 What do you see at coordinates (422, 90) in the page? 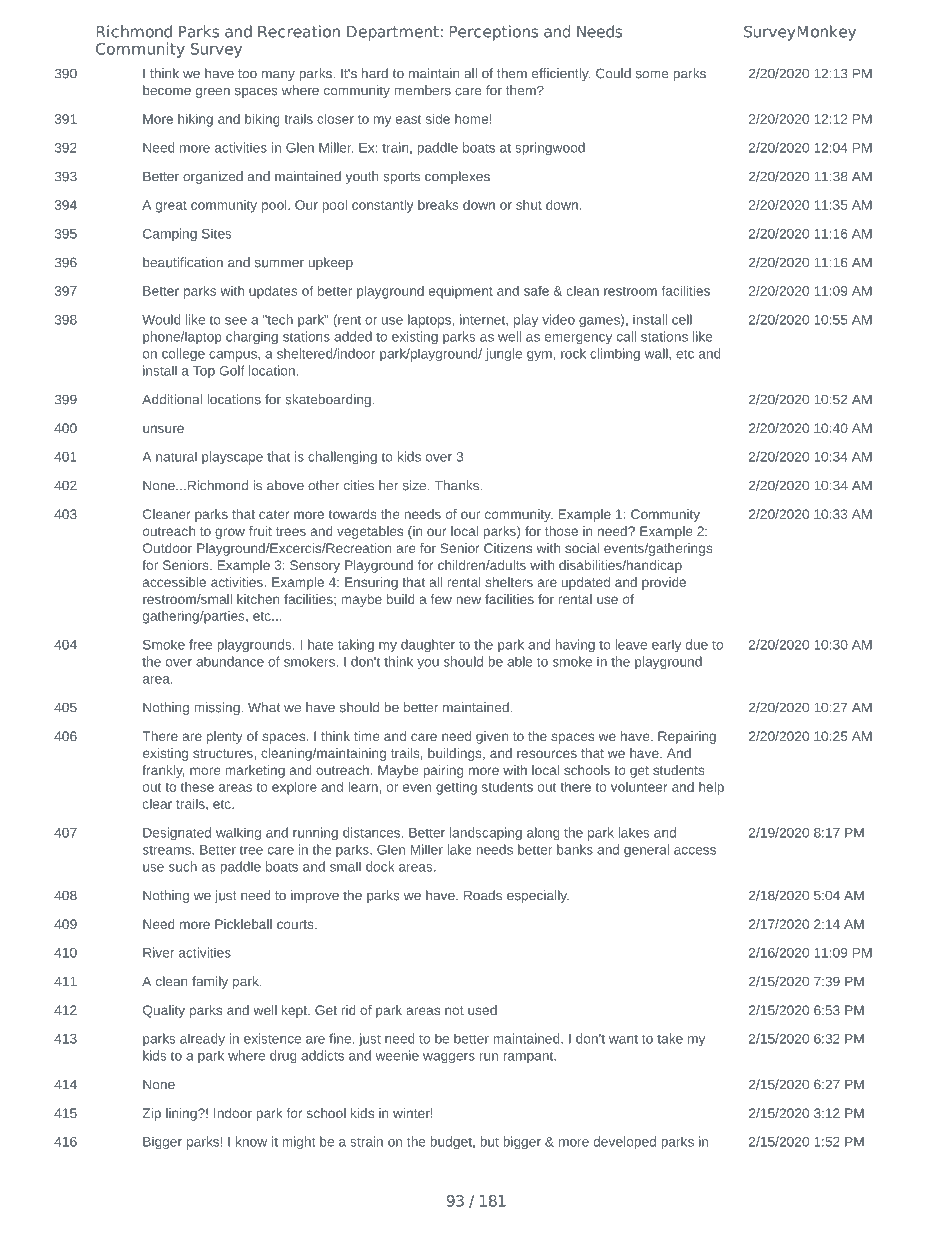
I see `members` at bounding box center [422, 90].
